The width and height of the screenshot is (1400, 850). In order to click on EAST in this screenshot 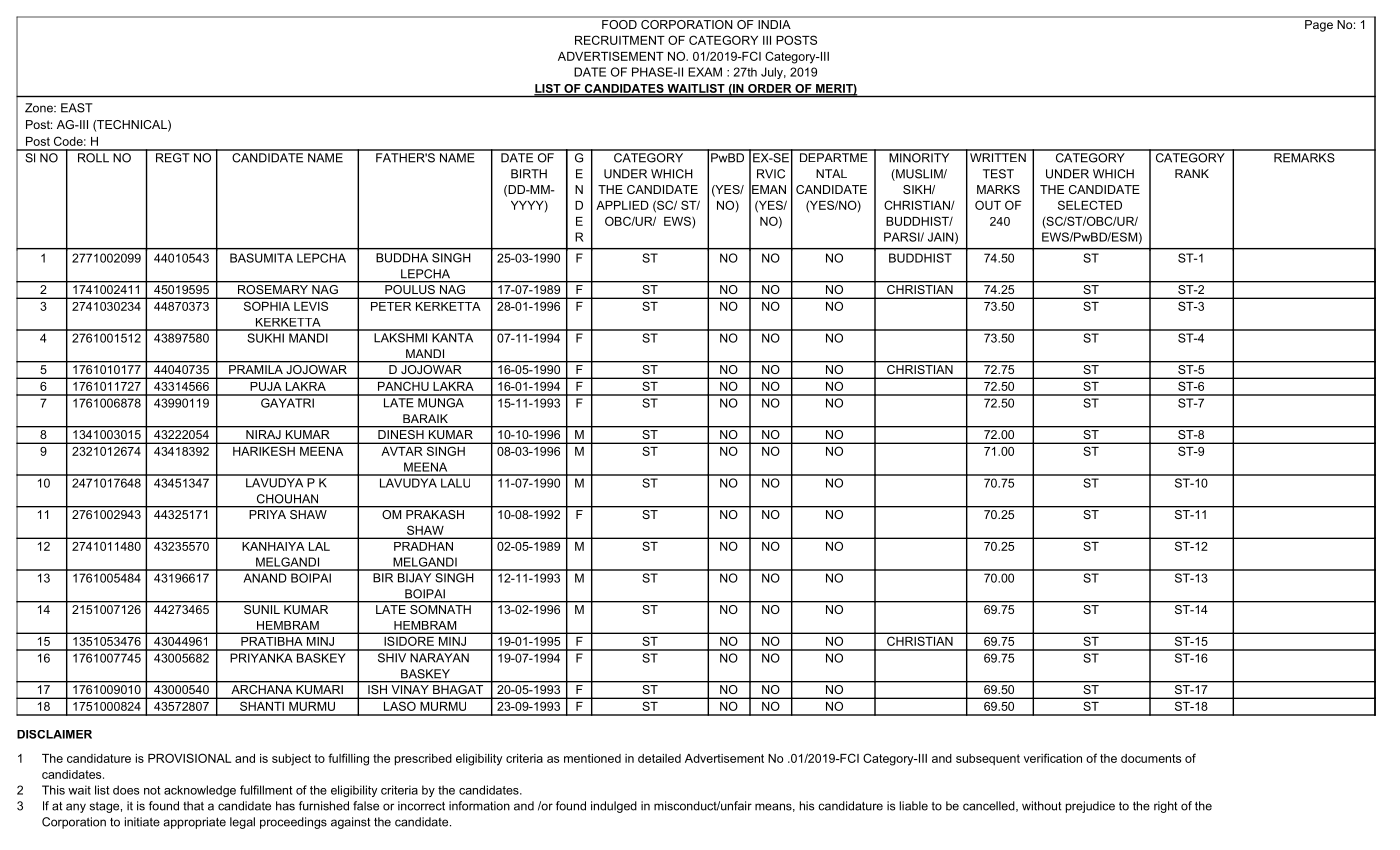, I will do `click(77, 108)`.
